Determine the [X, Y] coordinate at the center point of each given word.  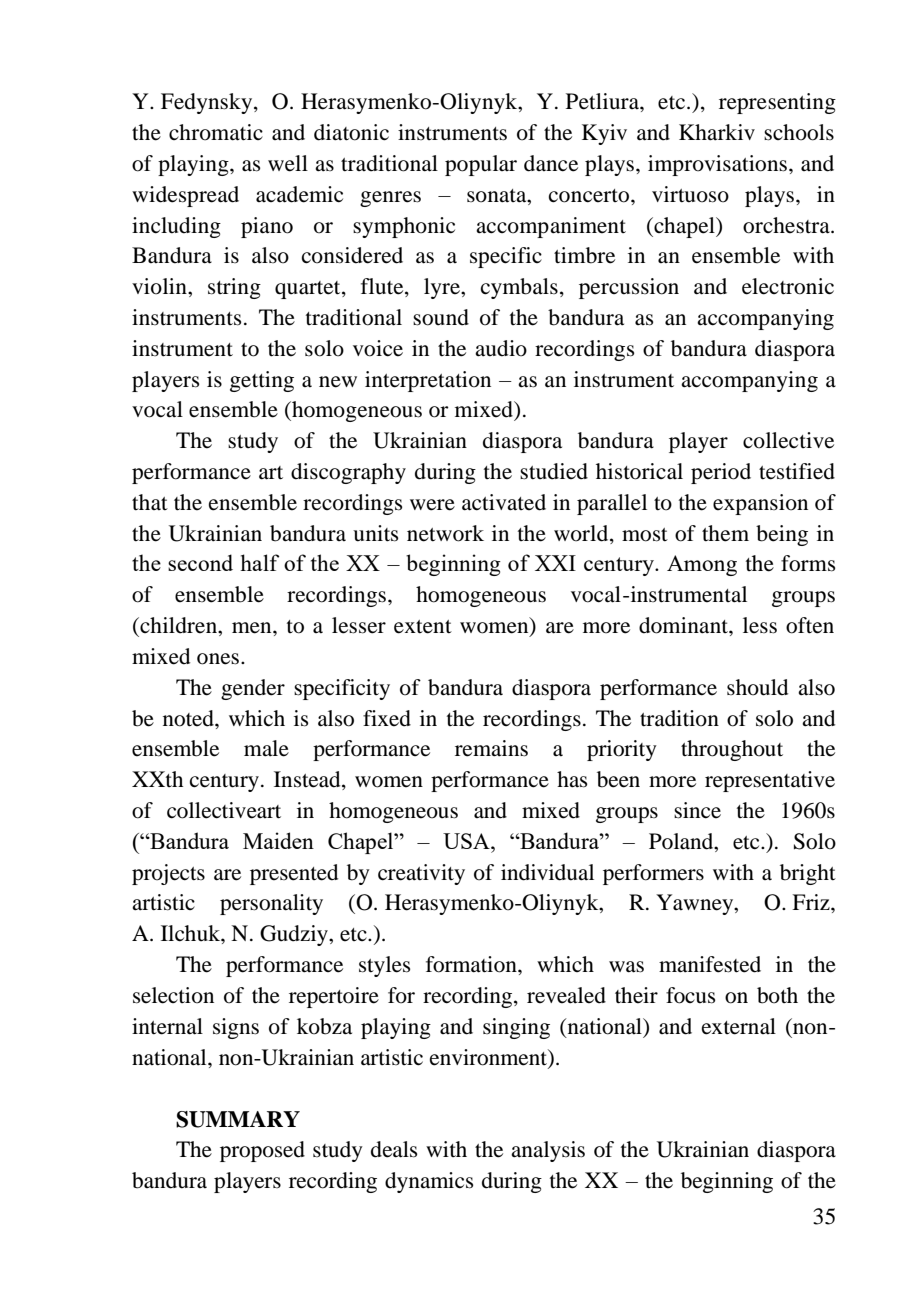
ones [219, 659]
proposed [262, 1151]
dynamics [429, 1182]
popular [481, 165]
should [757, 687]
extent [423, 627]
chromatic [216, 132]
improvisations [719, 165]
